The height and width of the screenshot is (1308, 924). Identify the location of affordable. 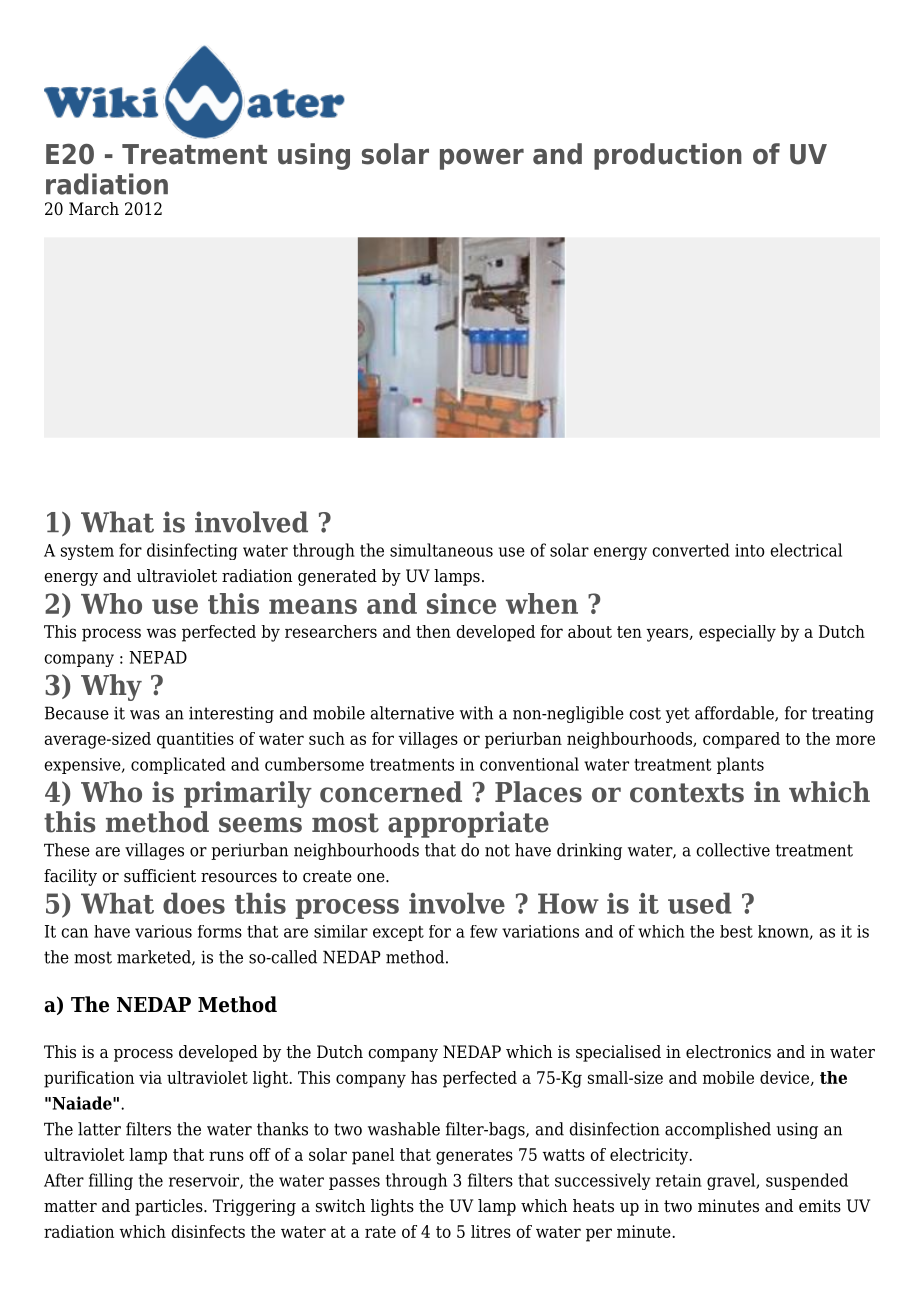
(735, 714).
